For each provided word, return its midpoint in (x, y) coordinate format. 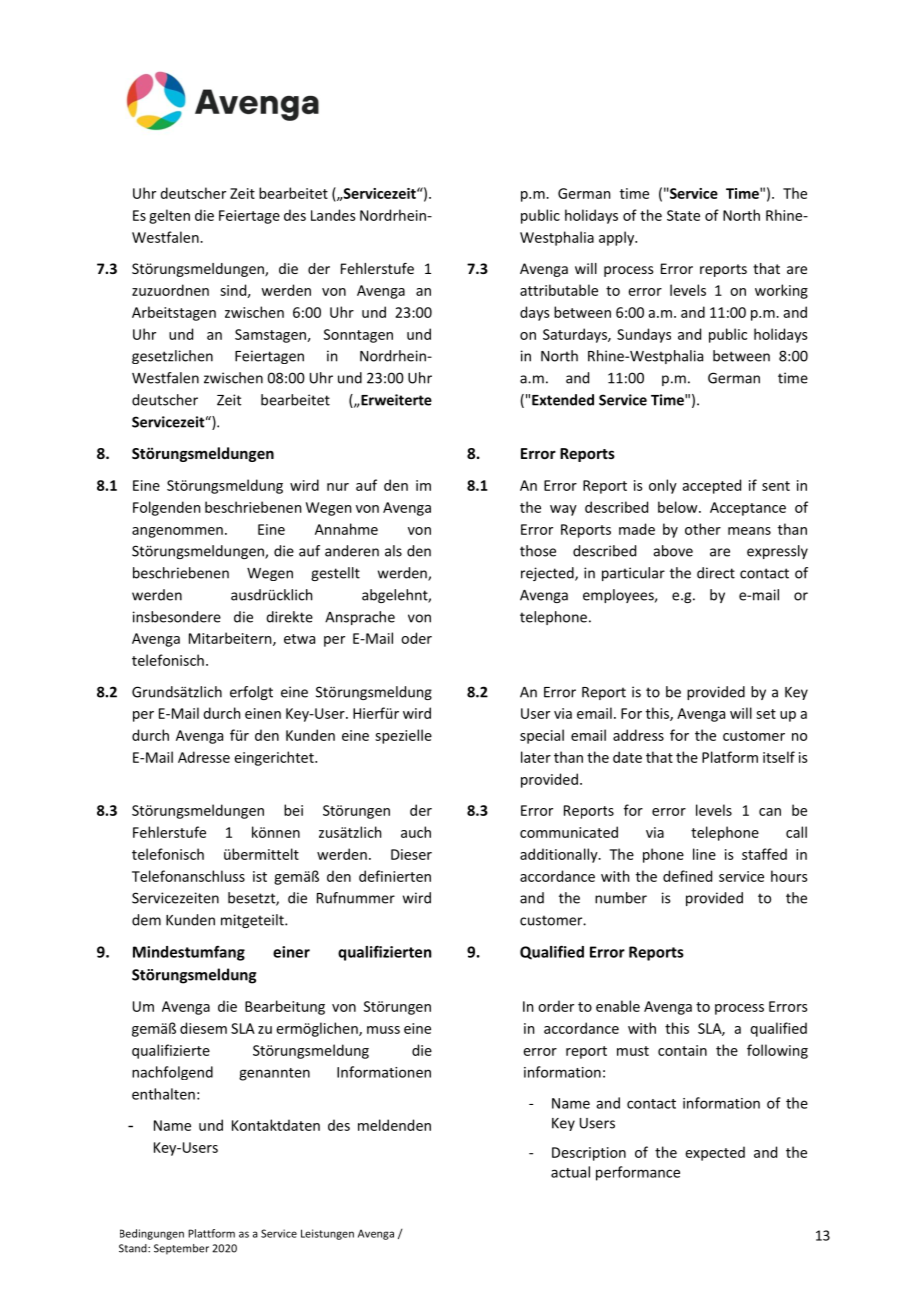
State (683, 215)
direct (716, 573)
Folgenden (166, 508)
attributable (559, 290)
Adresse (204, 757)
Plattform (211, 1233)
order (556, 1006)
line (704, 854)
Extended (563, 400)
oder (416, 638)
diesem (203, 1028)
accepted (711, 486)
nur (338, 487)
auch (416, 832)
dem (146, 920)
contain (682, 1050)
